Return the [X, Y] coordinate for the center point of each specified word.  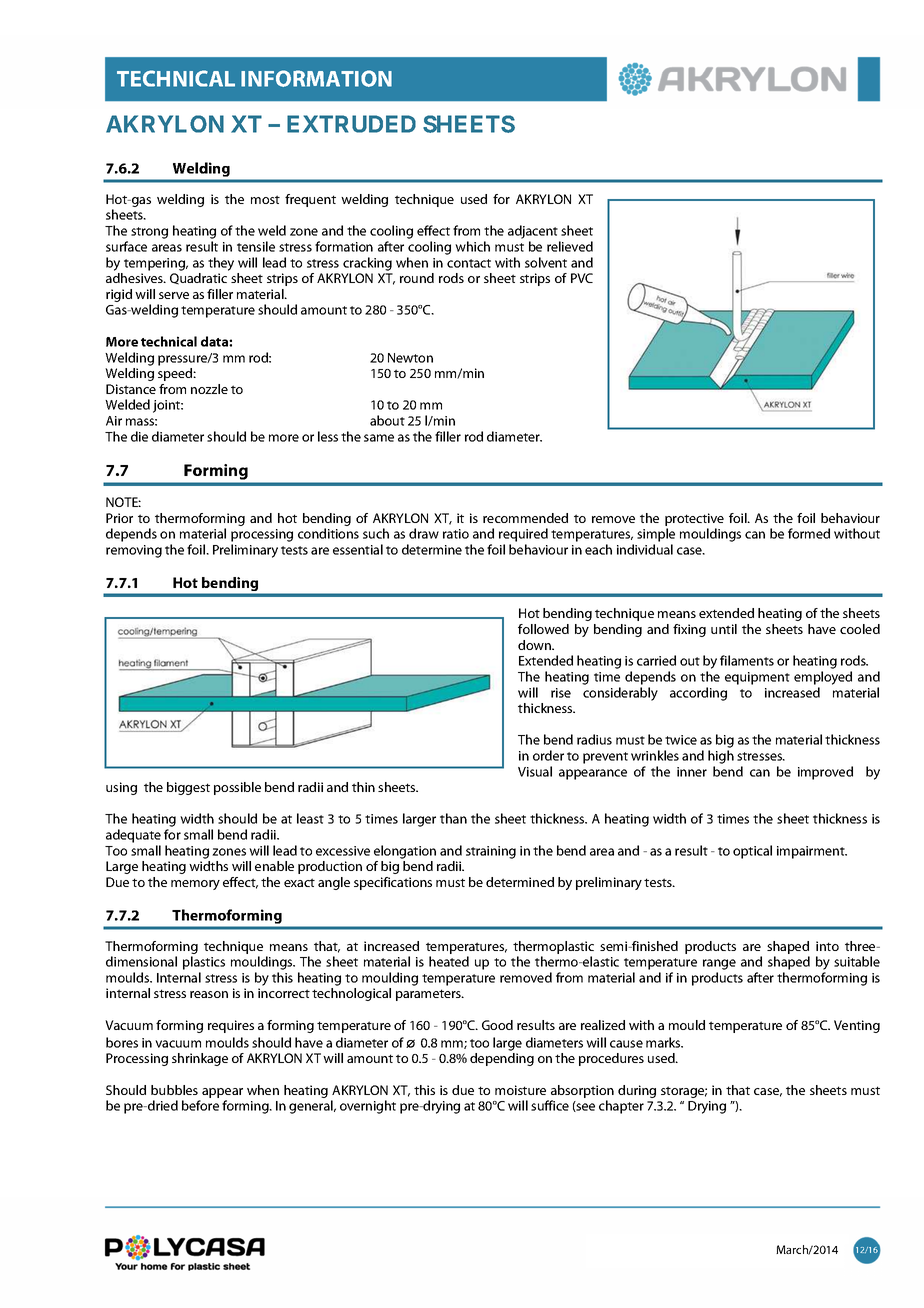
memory [195, 885]
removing [134, 551]
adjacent [533, 232]
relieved [570, 246]
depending [502, 1059]
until [724, 629]
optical [752, 852]
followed [543, 629]
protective [694, 519]
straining [491, 852]
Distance [131, 389]
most [265, 199]
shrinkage [200, 1059]
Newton [410, 358]
